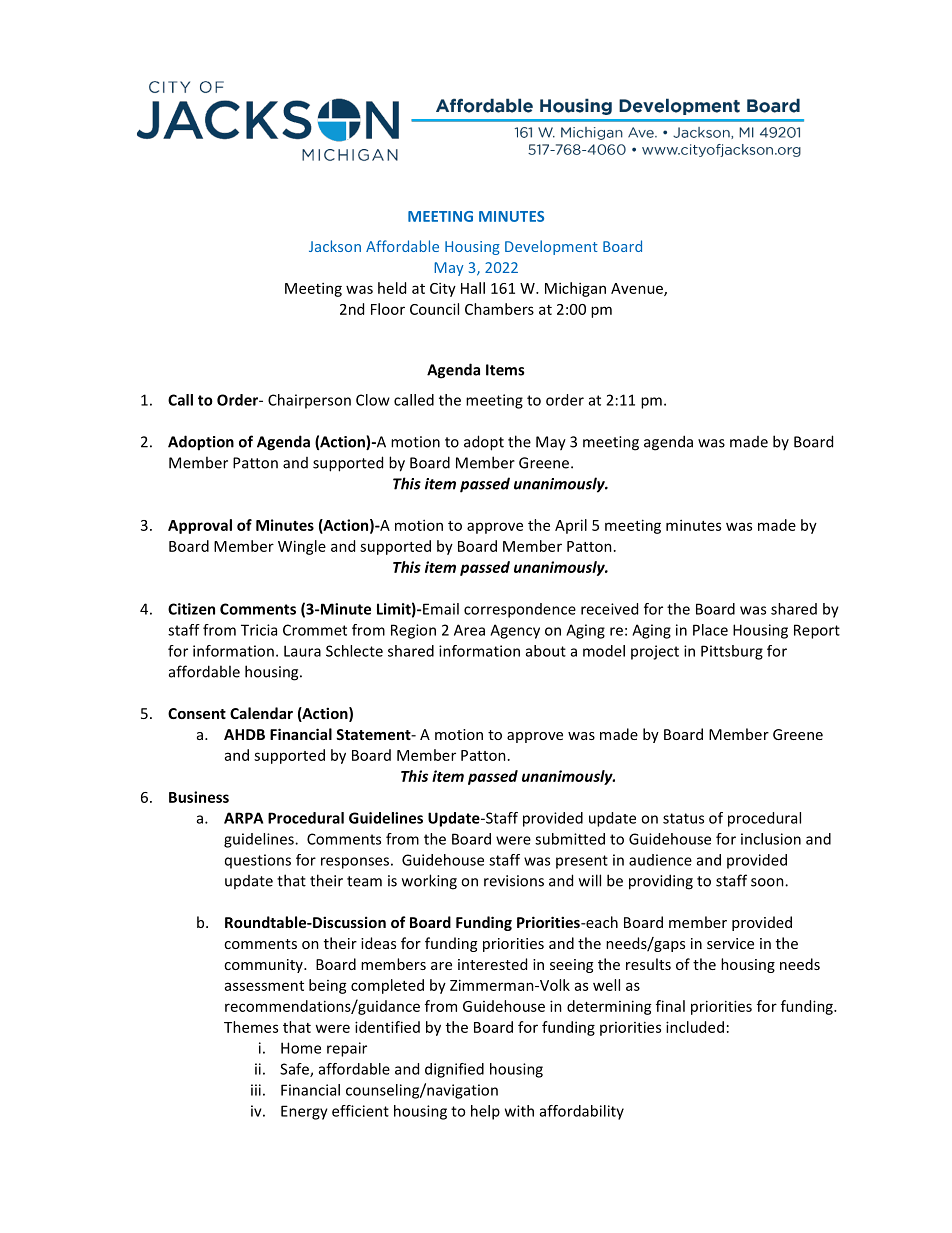 This screenshot has width=952, height=1233. Describe the element at coordinates (638, 289) in the screenshot. I see `Avenue` at that location.
